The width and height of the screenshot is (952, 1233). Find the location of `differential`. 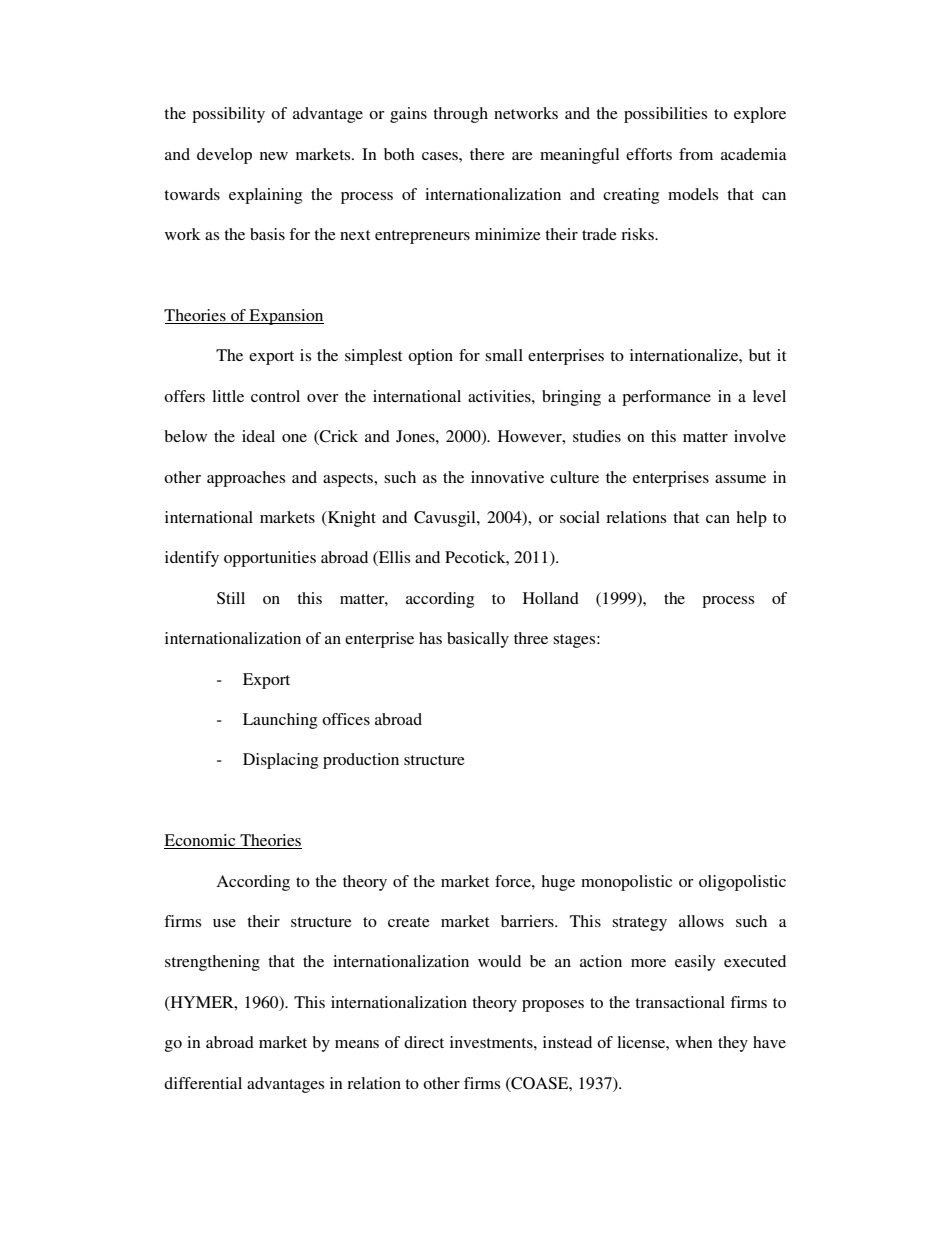

differential is located at coordinates (203, 1083).
